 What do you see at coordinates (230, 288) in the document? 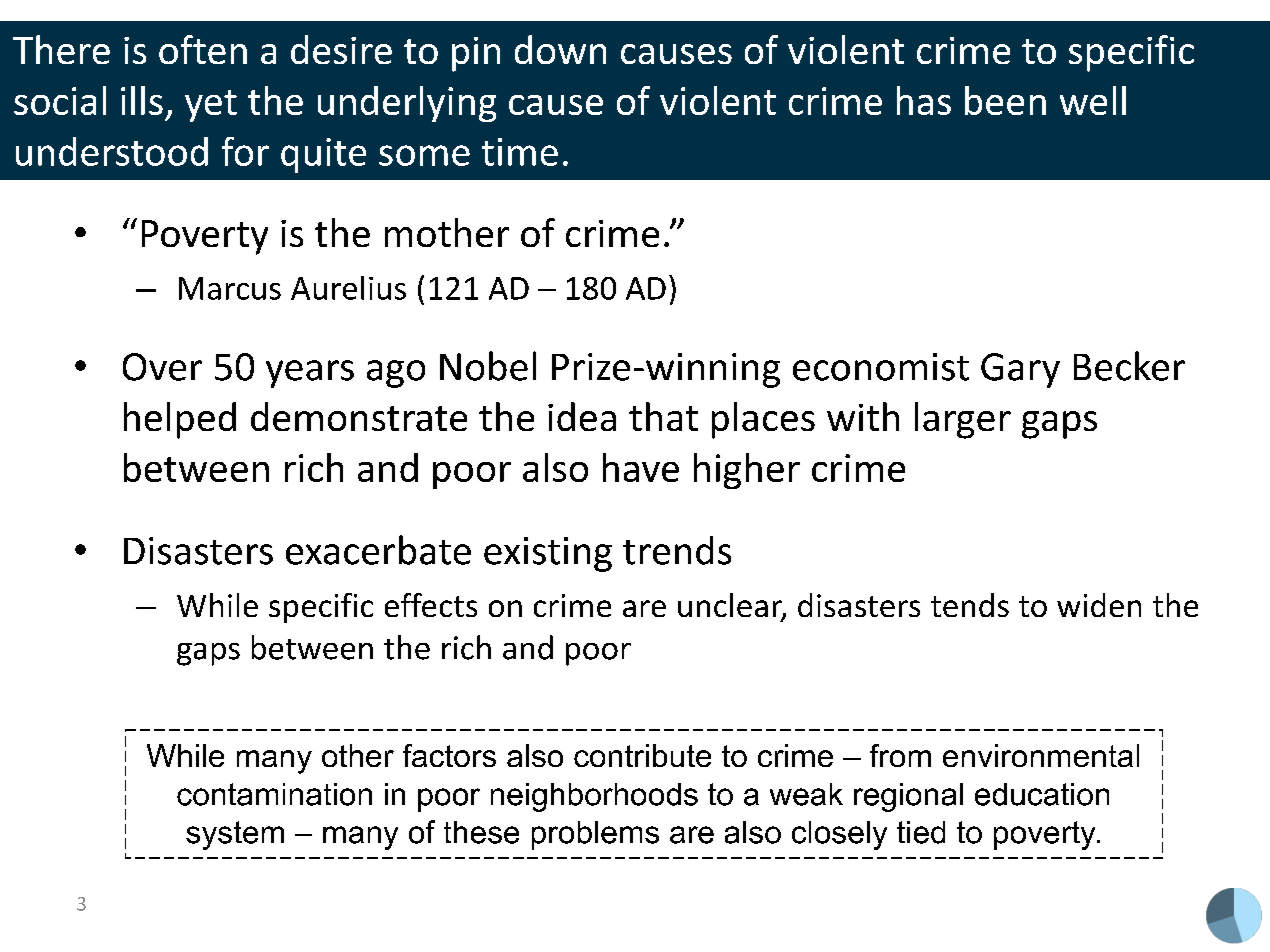
I see `Marcus` at bounding box center [230, 288].
